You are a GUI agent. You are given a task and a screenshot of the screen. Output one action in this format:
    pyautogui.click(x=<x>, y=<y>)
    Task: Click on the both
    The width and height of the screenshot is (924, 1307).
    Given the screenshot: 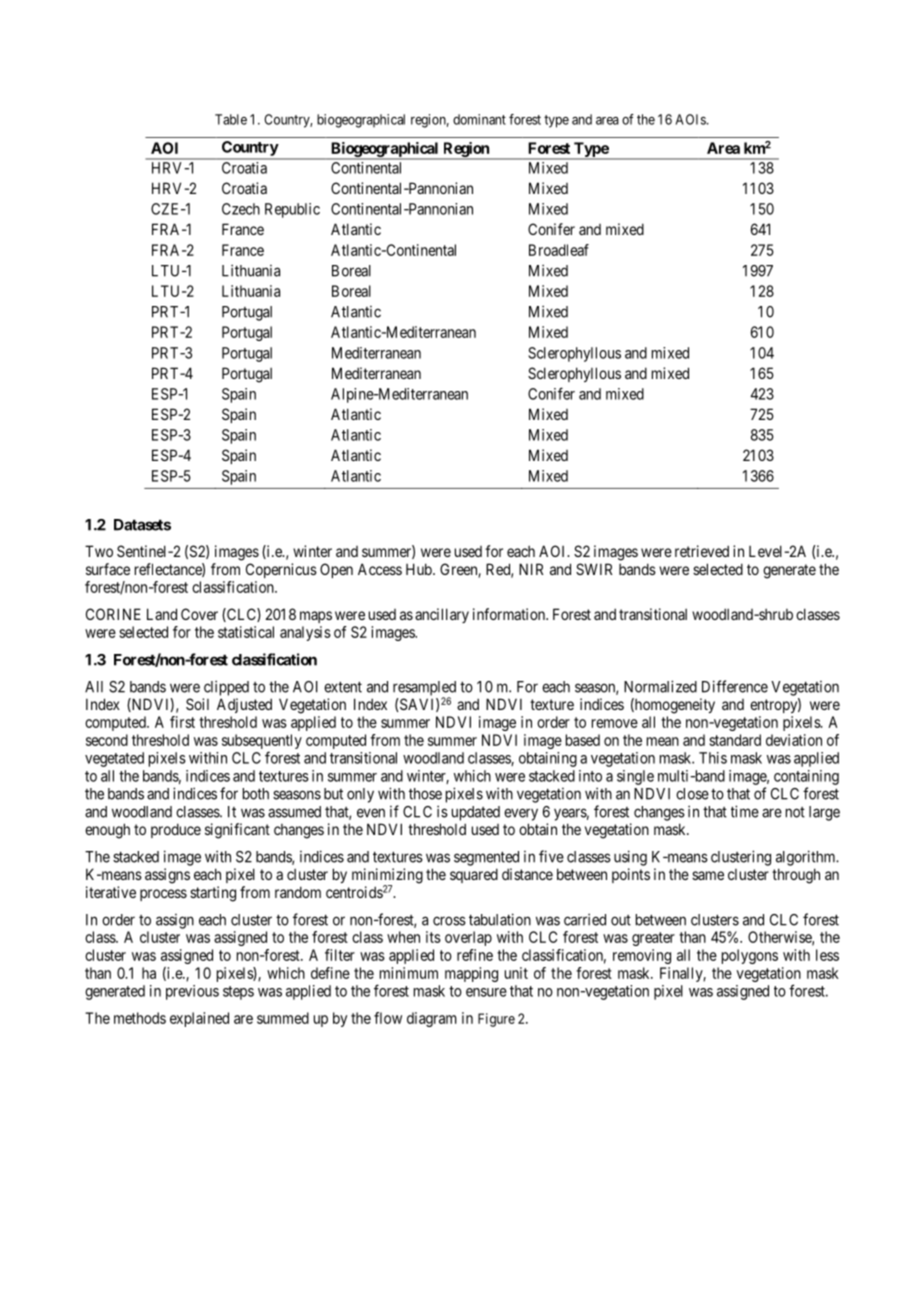 What is the action you would take?
    pyautogui.click(x=256, y=794)
